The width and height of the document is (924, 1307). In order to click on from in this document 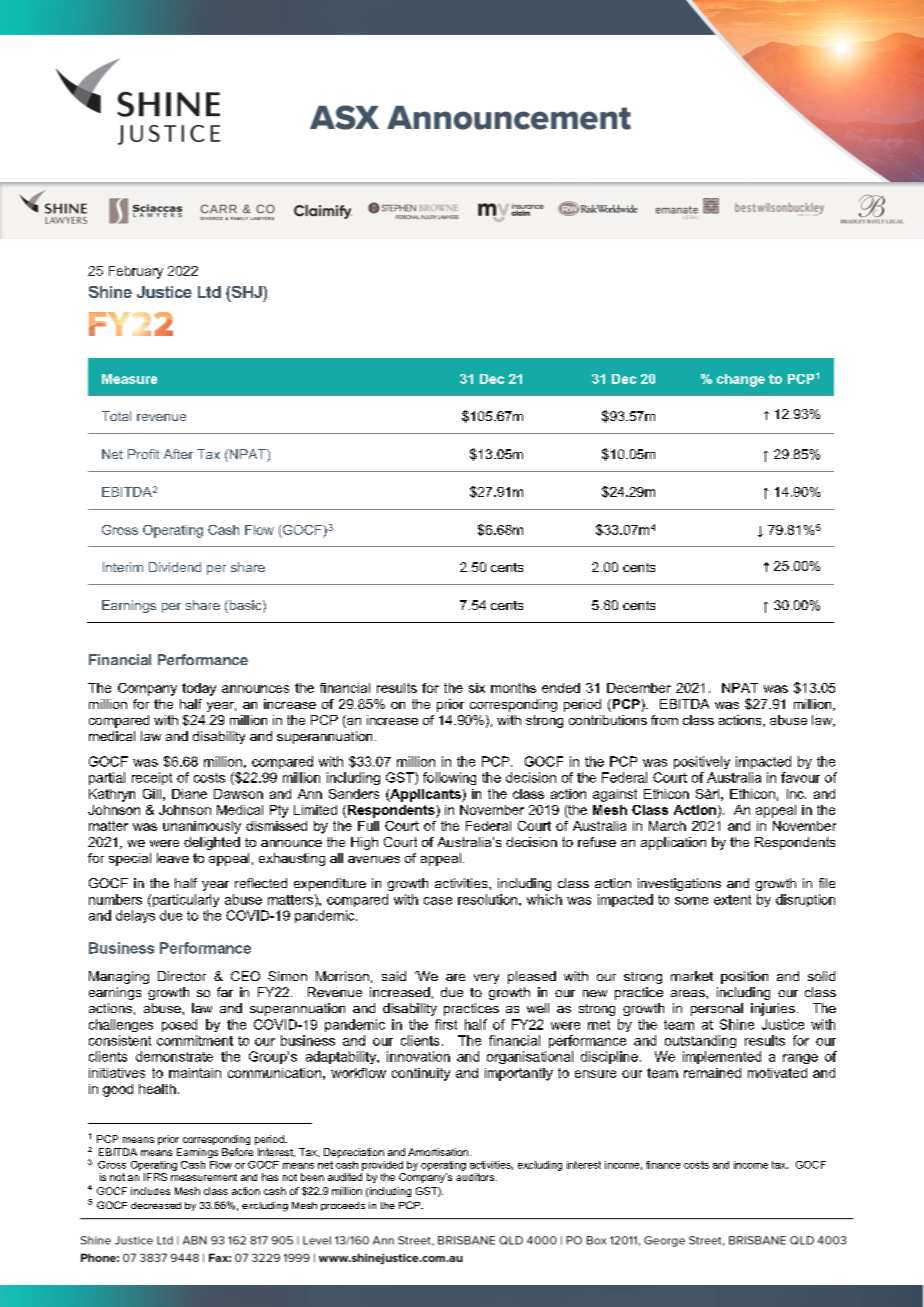, I will do `click(664, 720)`.
